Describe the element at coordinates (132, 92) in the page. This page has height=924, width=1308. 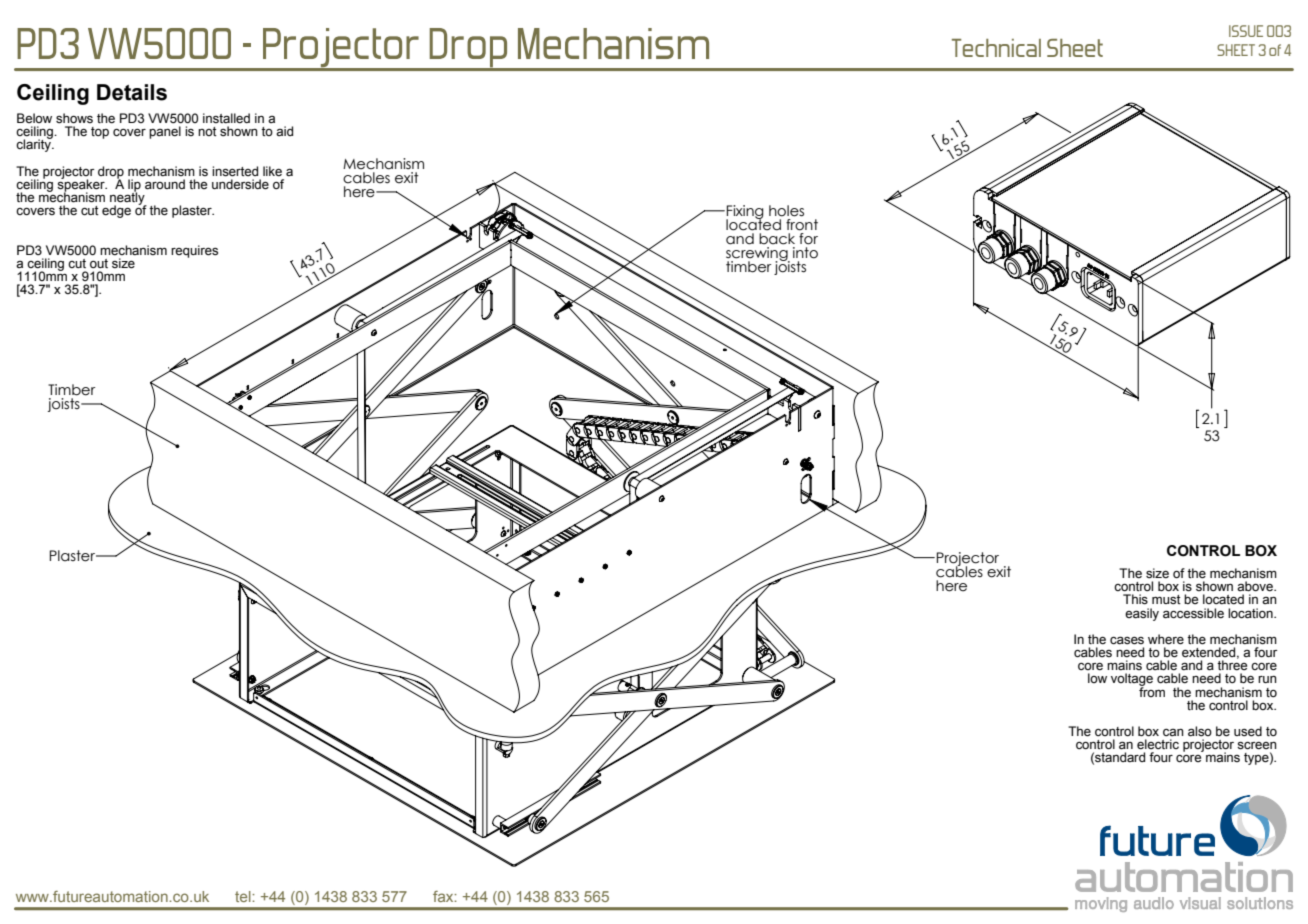
I see `Details` at that location.
